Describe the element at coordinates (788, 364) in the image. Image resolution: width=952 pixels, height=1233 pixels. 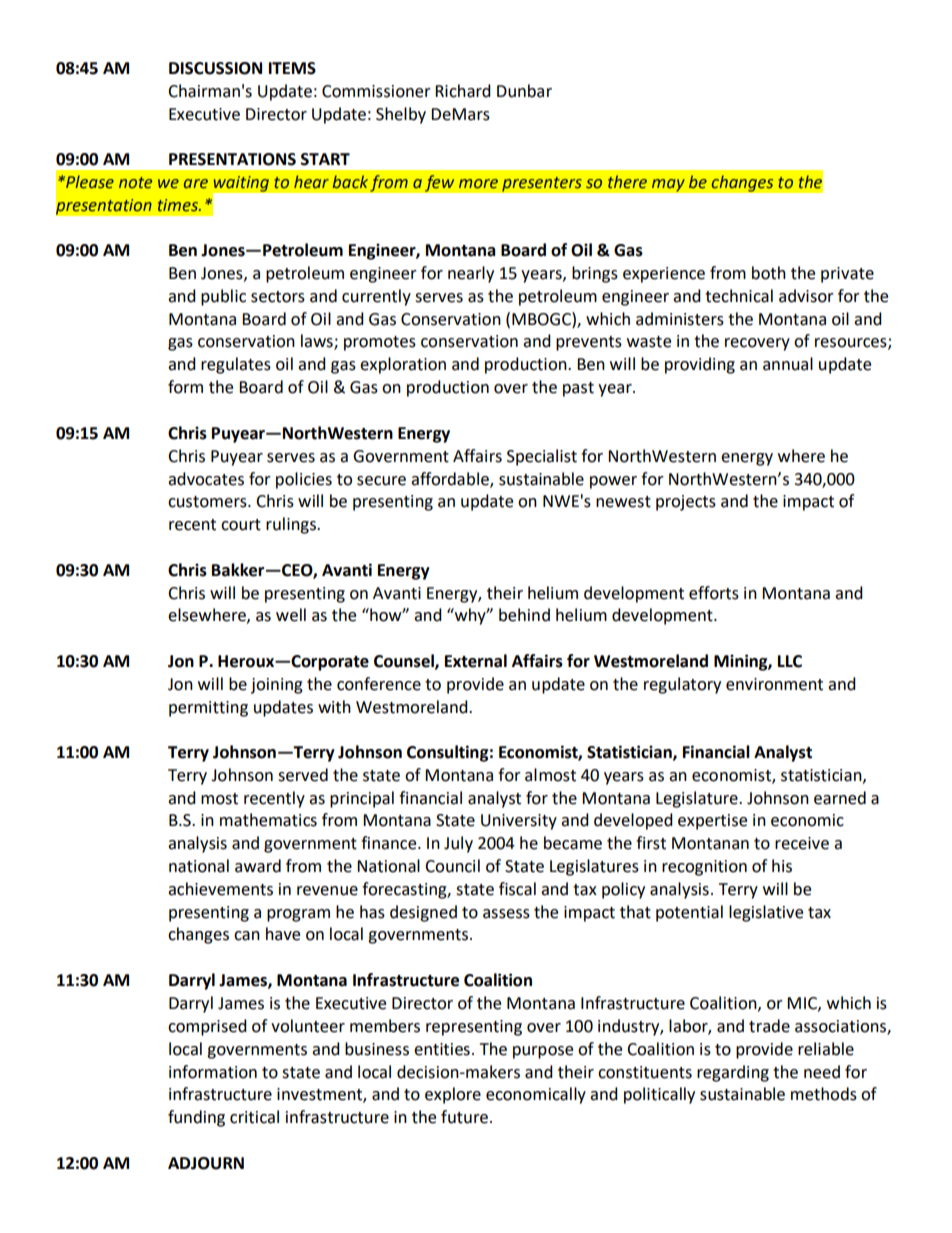
I see `annual` at that location.
